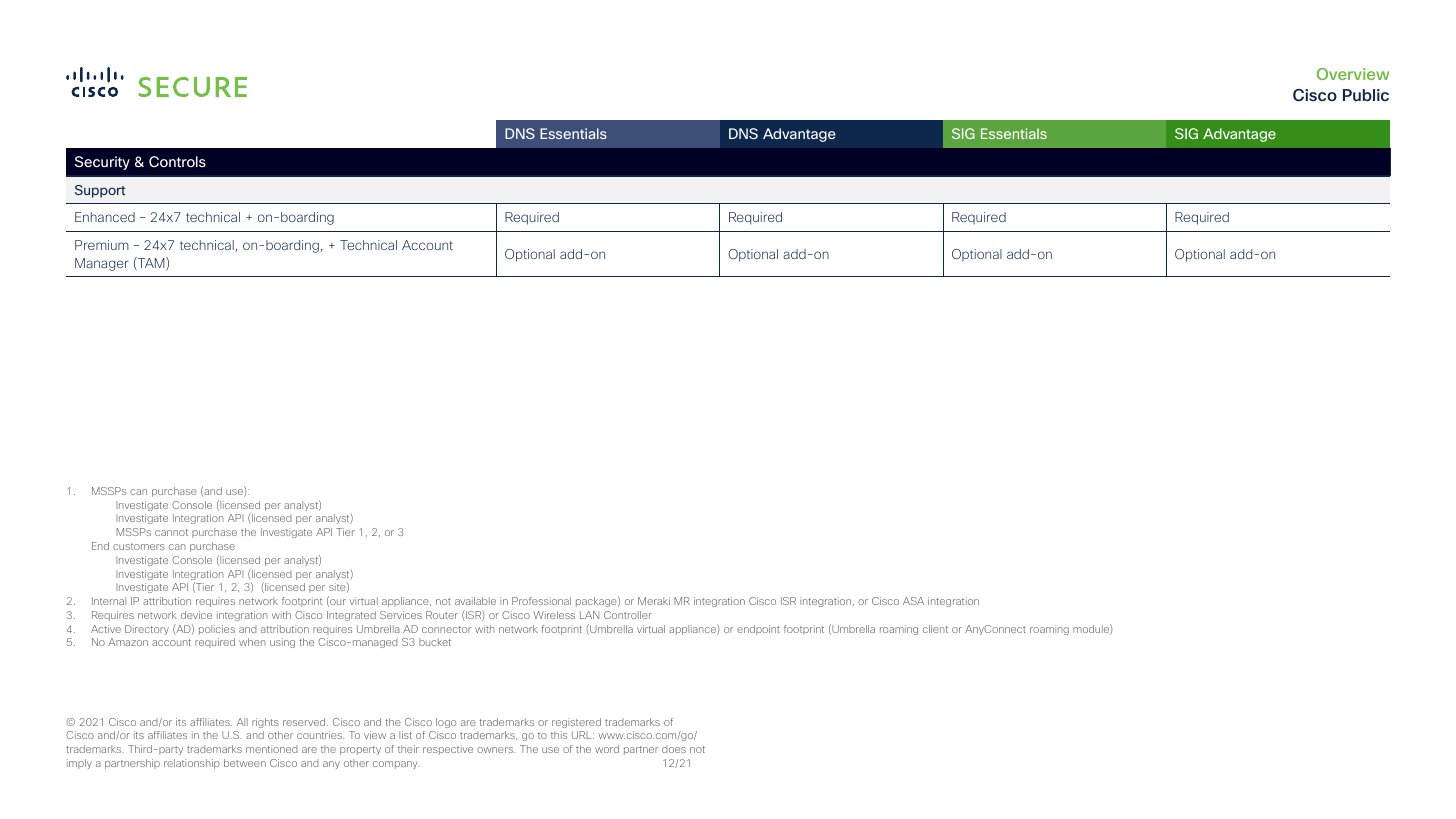  Describe the element at coordinates (674, 749) in the screenshot. I see `does` at that location.
